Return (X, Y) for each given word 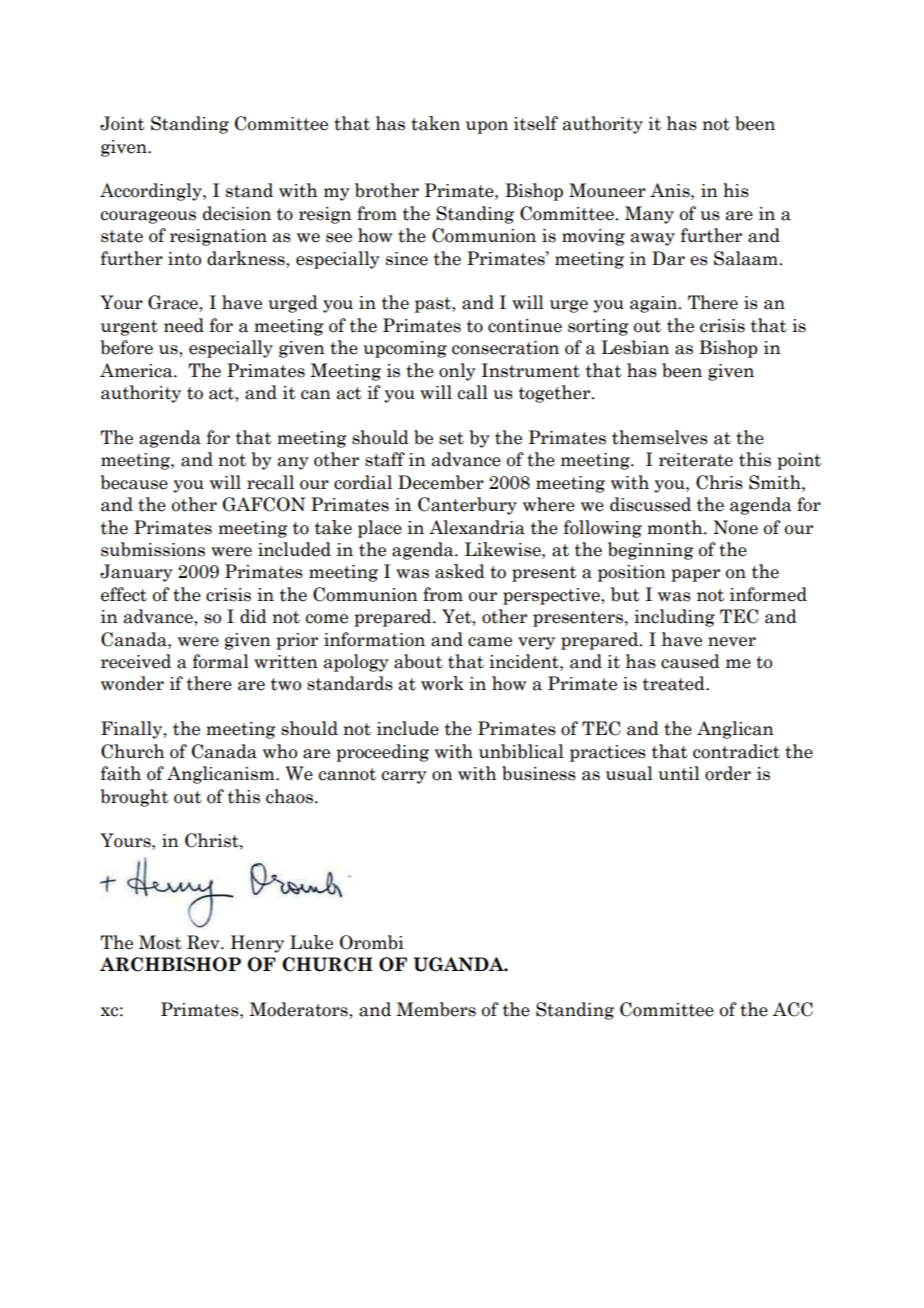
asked (460, 571)
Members (436, 1009)
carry (404, 777)
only (457, 372)
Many (649, 215)
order (728, 773)
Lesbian (635, 347)
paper (695, 575)
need (184, 325)
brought (134, 798)
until (679, 773)
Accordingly (152, 192)
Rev (204, 942)
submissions (153, 549)
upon (487, 127)
